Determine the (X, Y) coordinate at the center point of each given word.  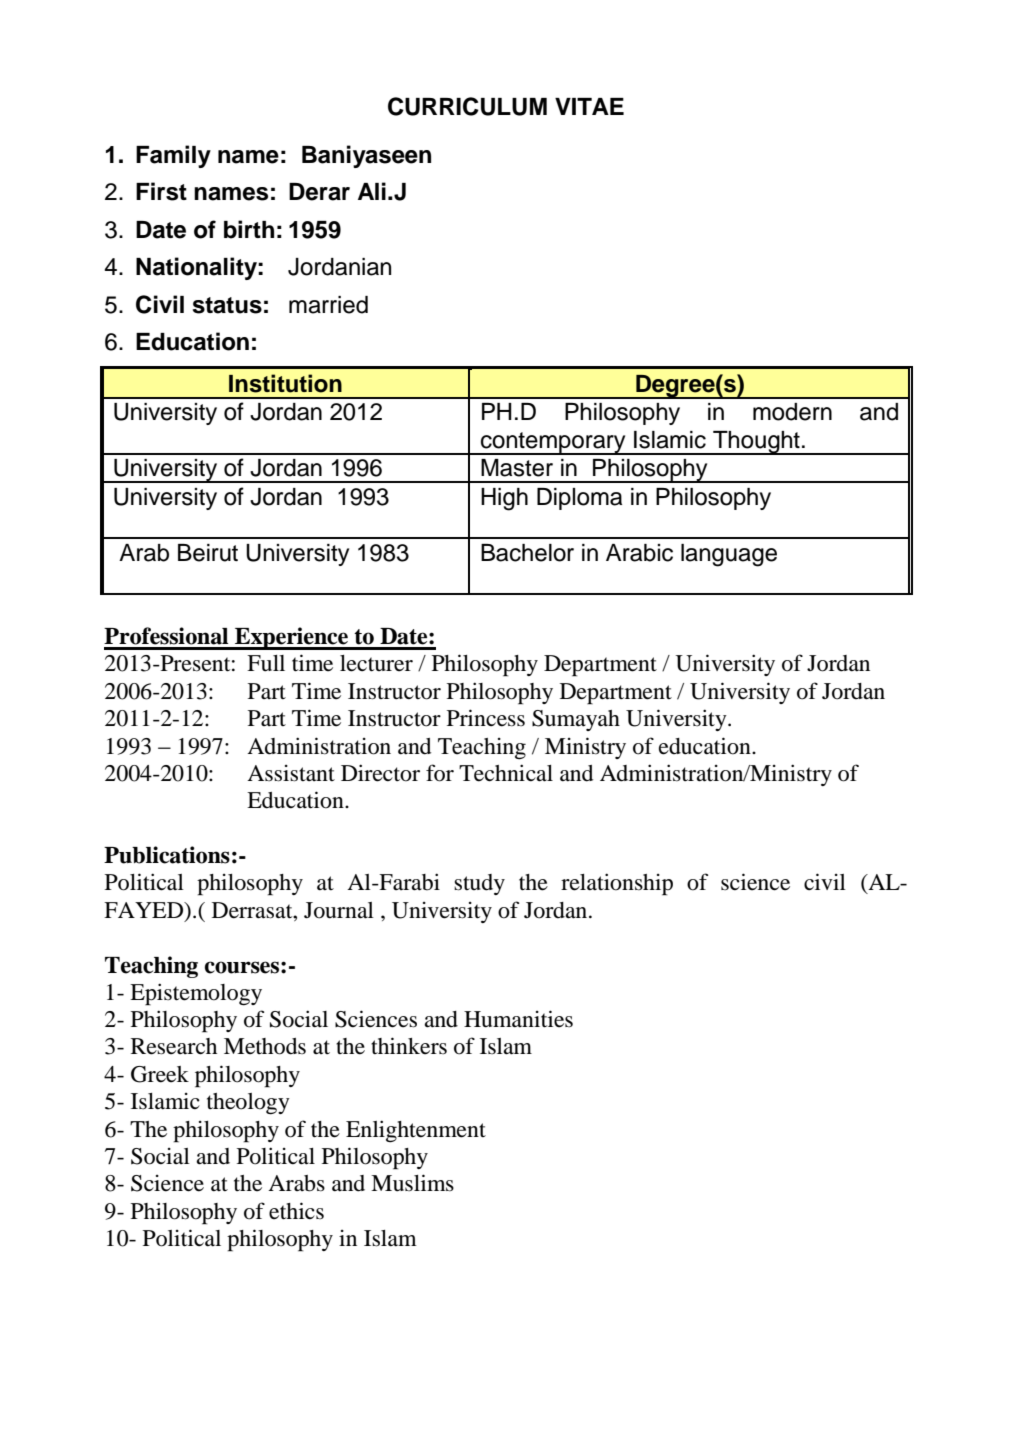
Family (173, 156)
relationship (617, 884)
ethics (296, 1211)
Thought (756, 443)
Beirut (208, 553)
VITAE (589, 106)
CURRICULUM (467, 106)
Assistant (291, 773)
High (504, 499)
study (479, 884)
